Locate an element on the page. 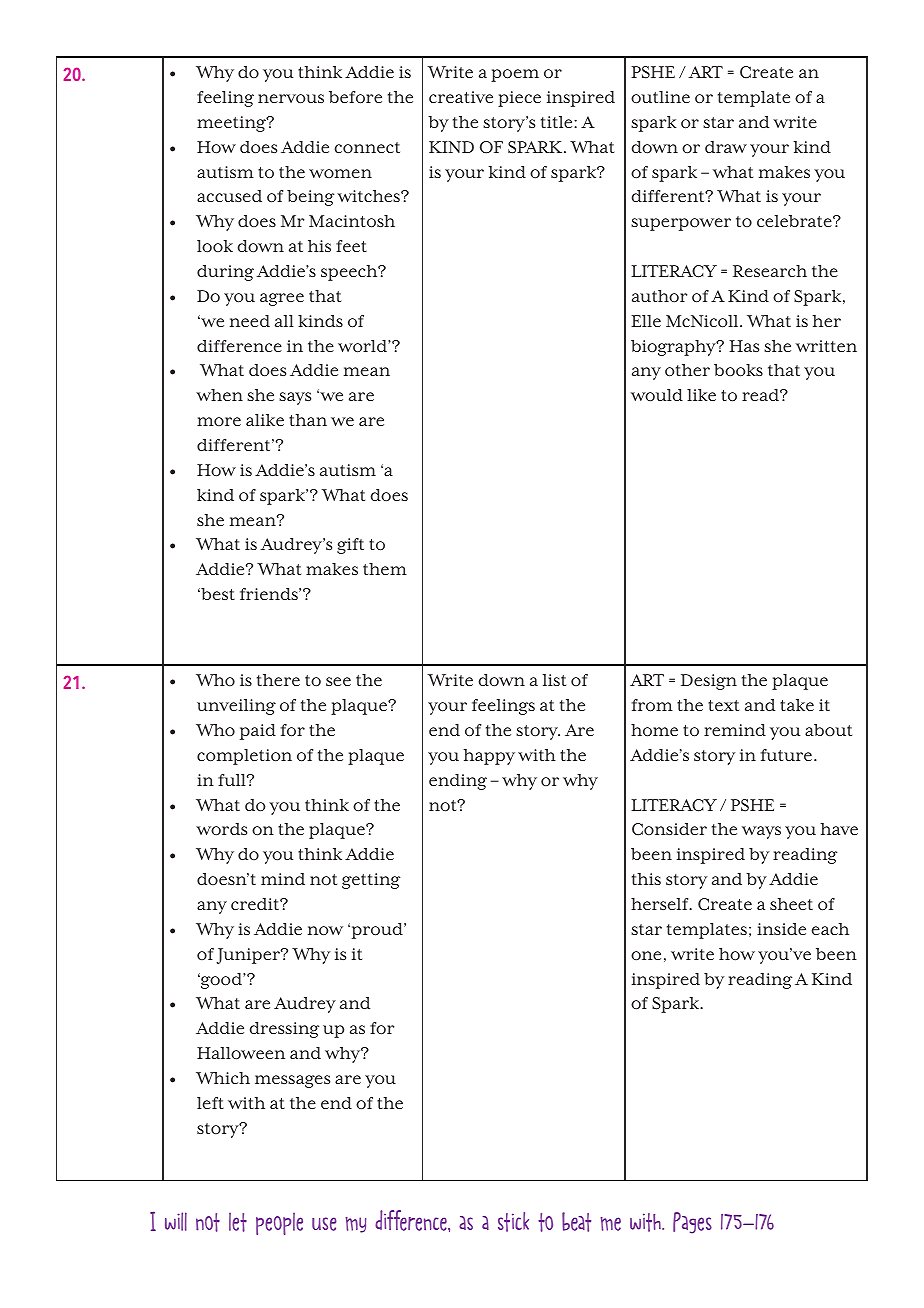 This image has height=1308, width=924. stick is located at coordinates (513, 1222).
